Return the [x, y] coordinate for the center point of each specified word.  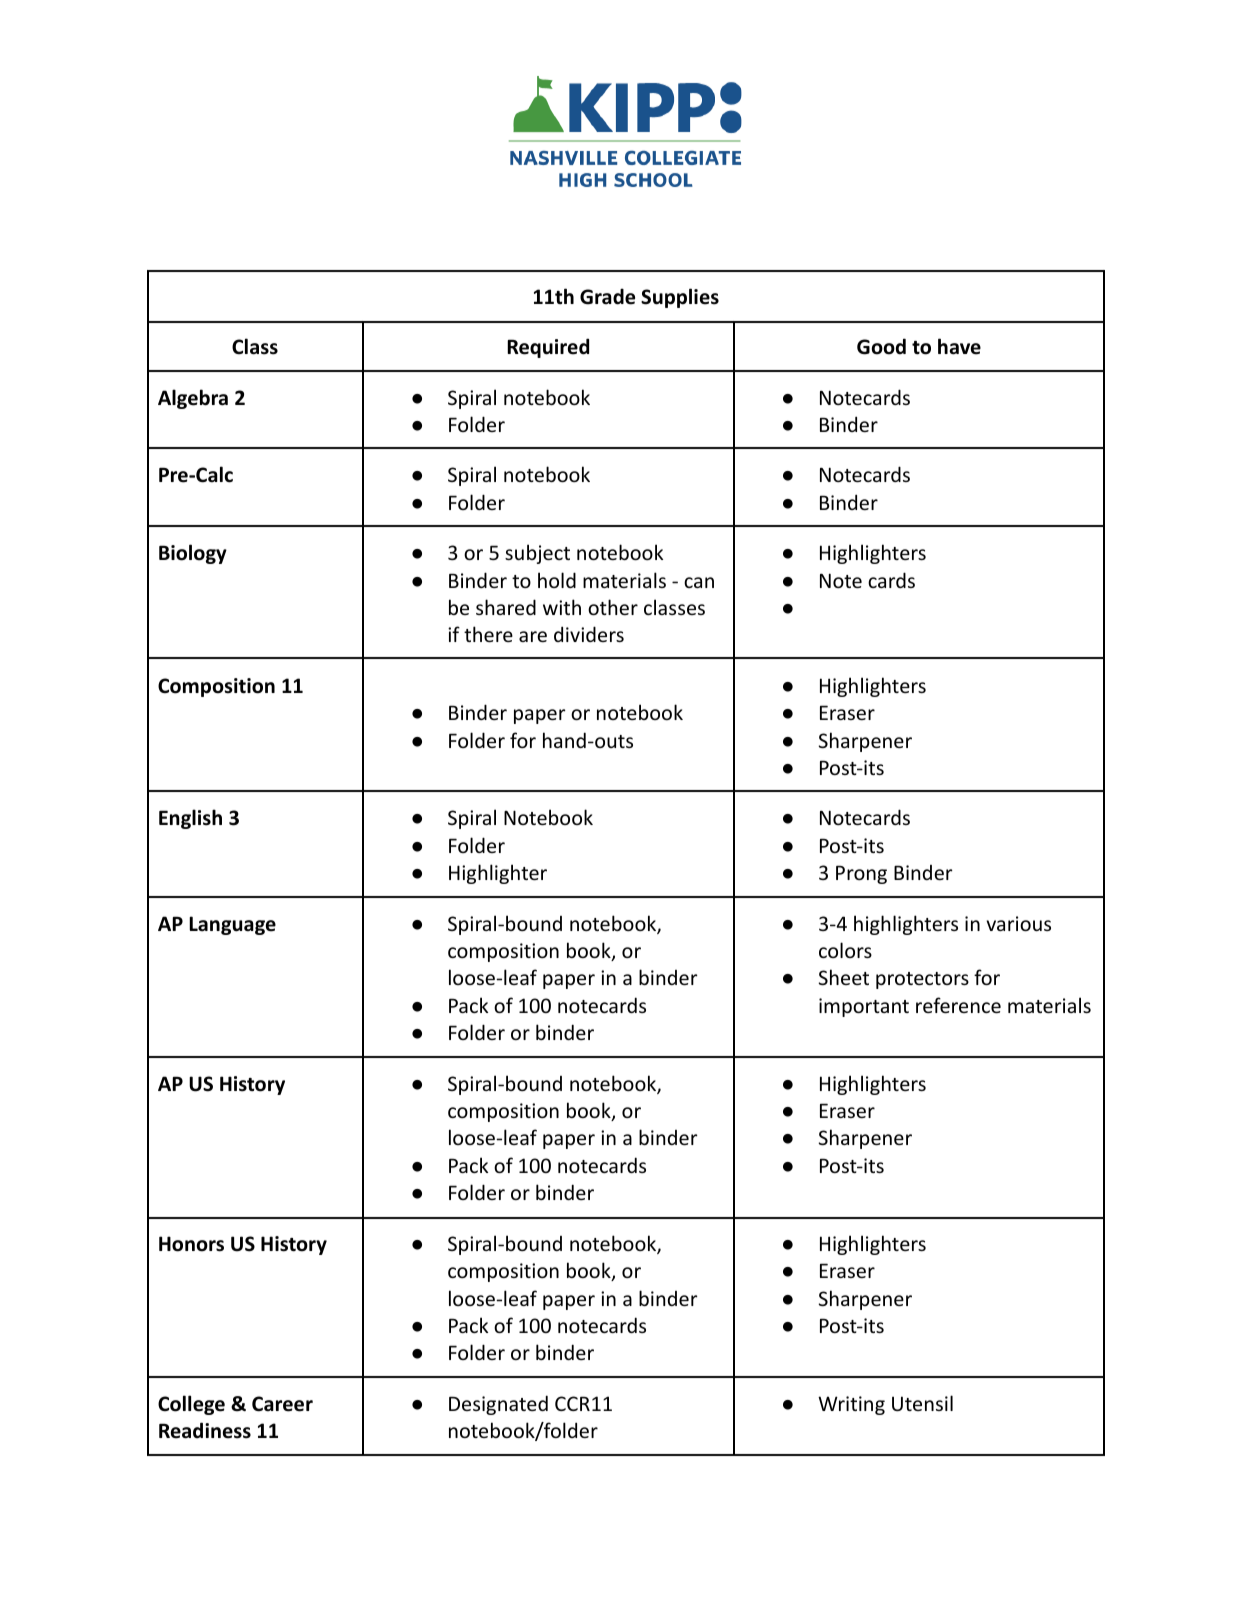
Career [282, 1404]
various [1019, 923]
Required [548, 348]
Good [881, 346]
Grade [607, 296]
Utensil [922, 1403]
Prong [861, 874]
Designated [498, 1405]
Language [232, 925]
